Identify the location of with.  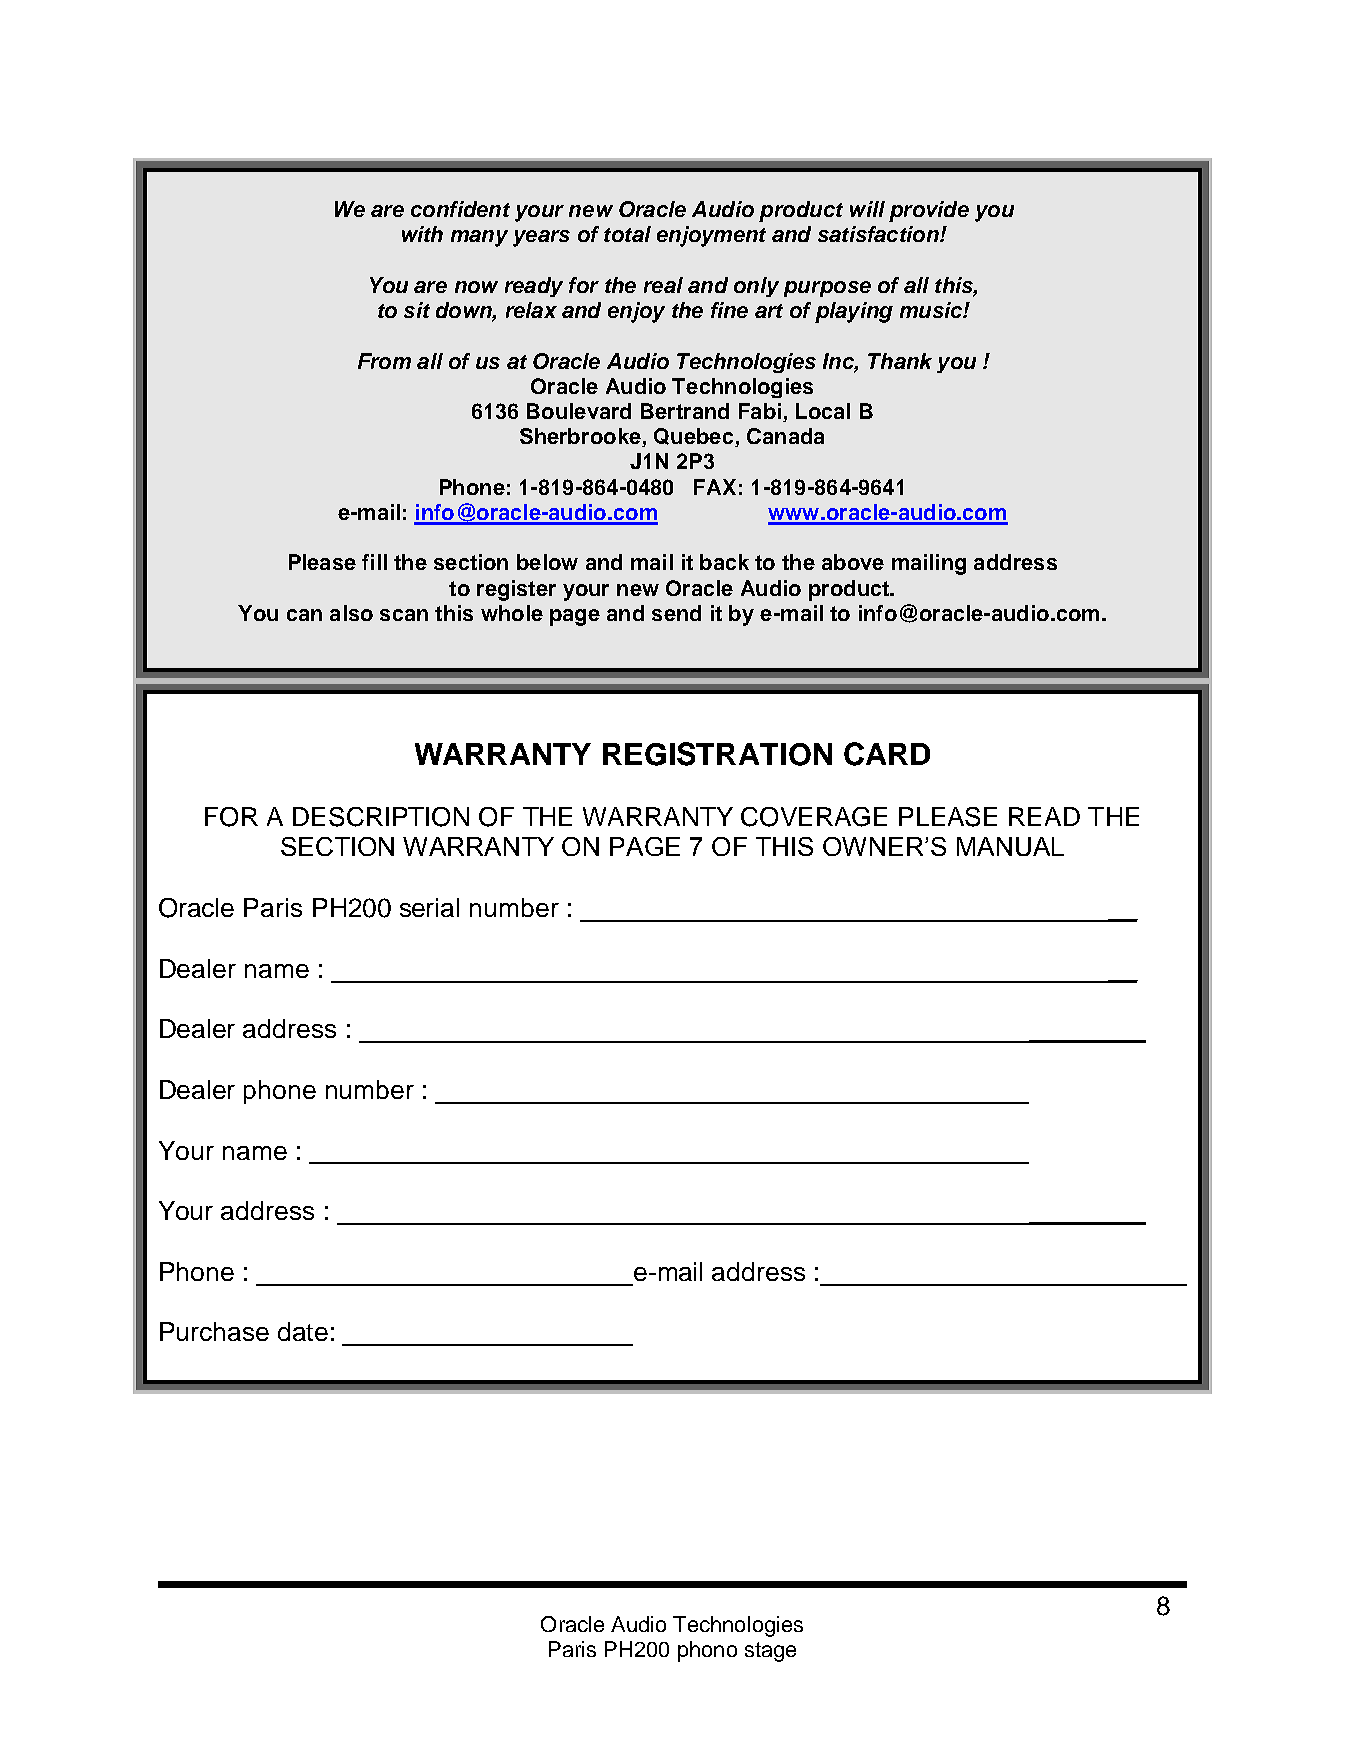
(422, 234).
